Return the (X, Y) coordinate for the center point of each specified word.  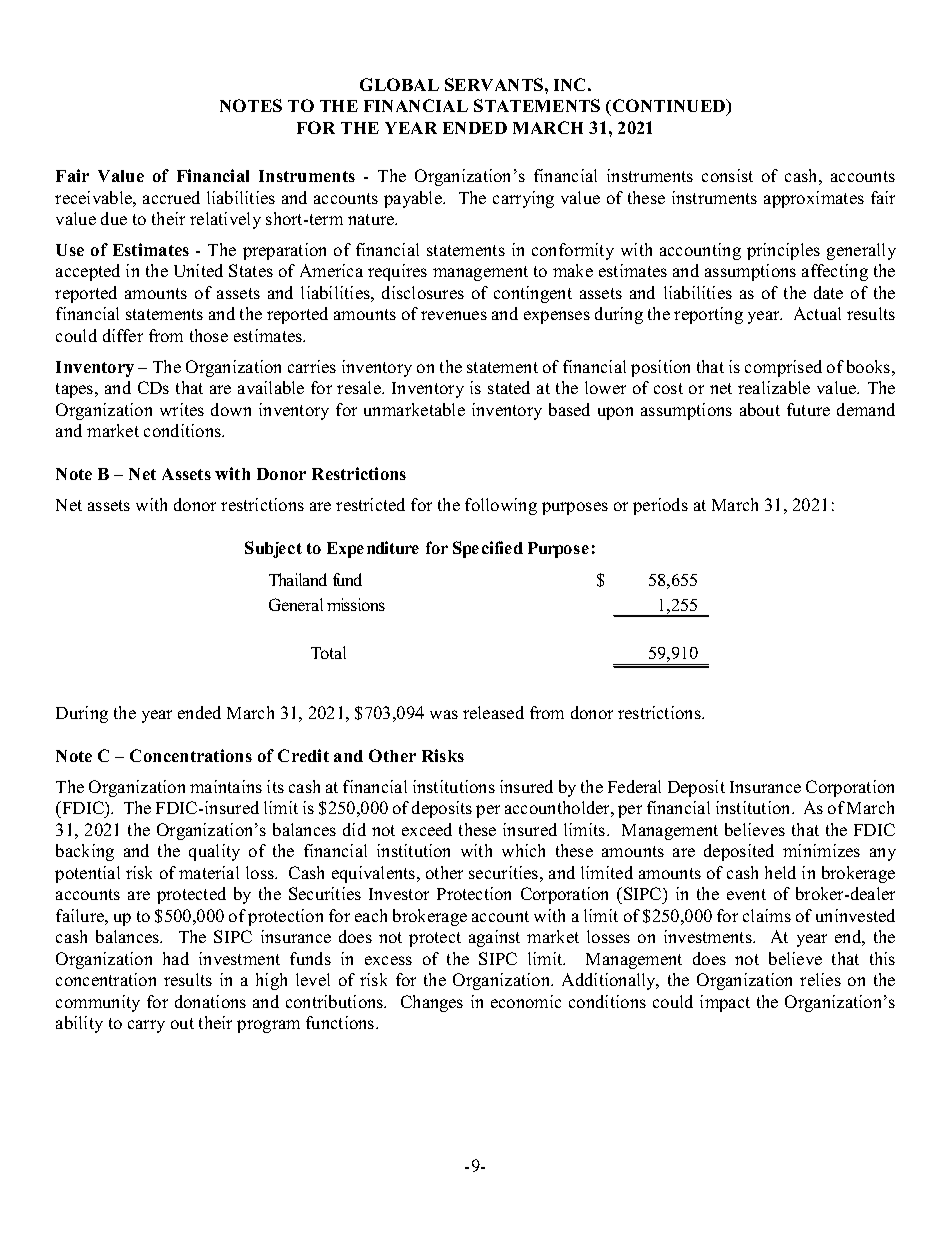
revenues (454, 315)
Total (328, 652)
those (209, 335)
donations (210, 1001)
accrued (171, 197)
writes (182, 409)
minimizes (821, 850)
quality (214, 852)
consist (727, 175)
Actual (817, 313)
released (493, 712)
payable (414, 199)
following (501, 506)
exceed (427, 829)
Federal (634, 786)
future (808, 409)
